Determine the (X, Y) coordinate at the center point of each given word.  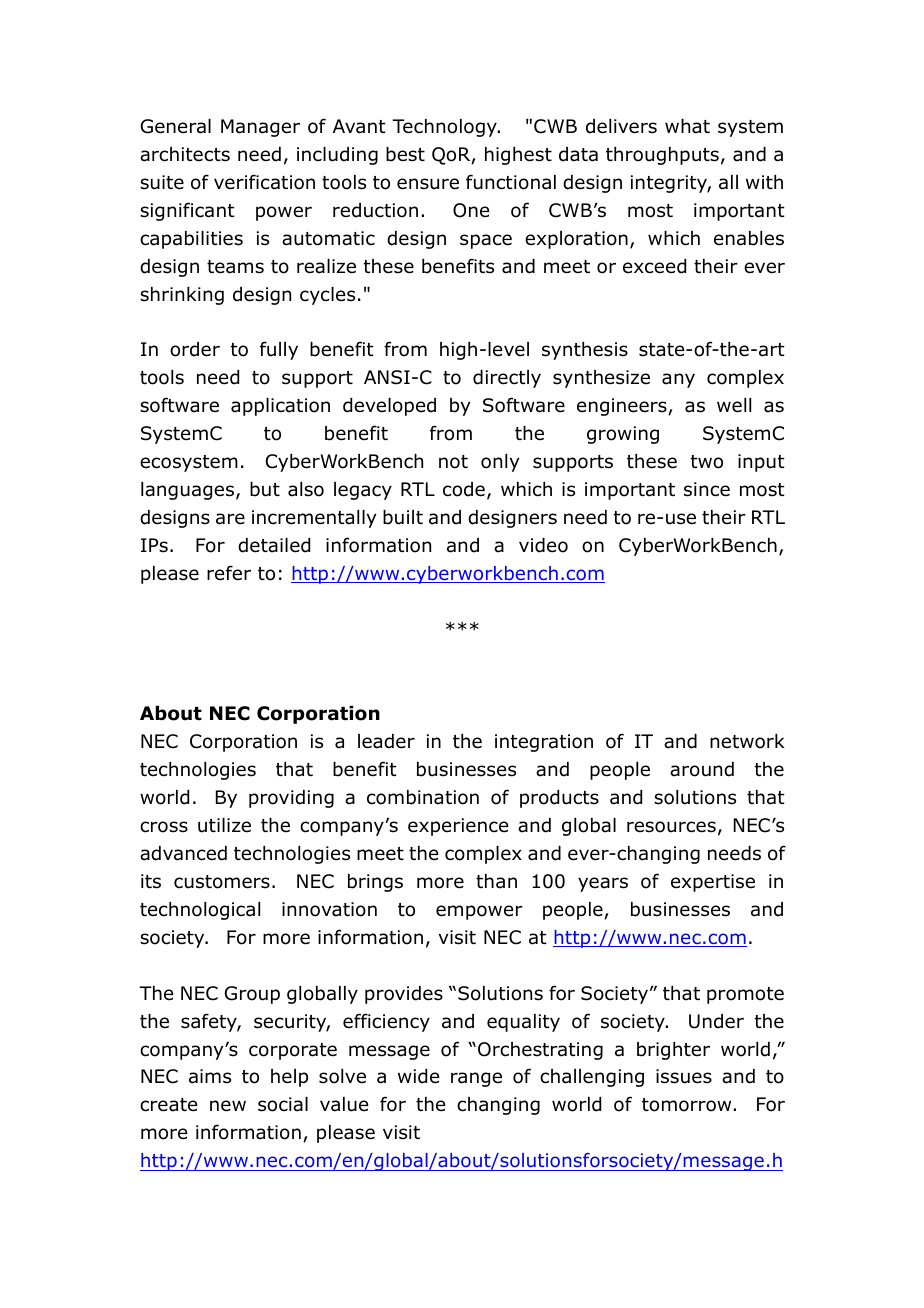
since (707, 489)
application (280, 407)
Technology (445, 128)
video (543, 545)
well (734, 405)
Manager (260, 128)
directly (507, 379)
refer (229, 573)
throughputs (662, 156)
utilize (224, 825)
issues (684, 1076)
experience (458, 827)
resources (671, 827)
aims (210, 1076)
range (476, 1079)
